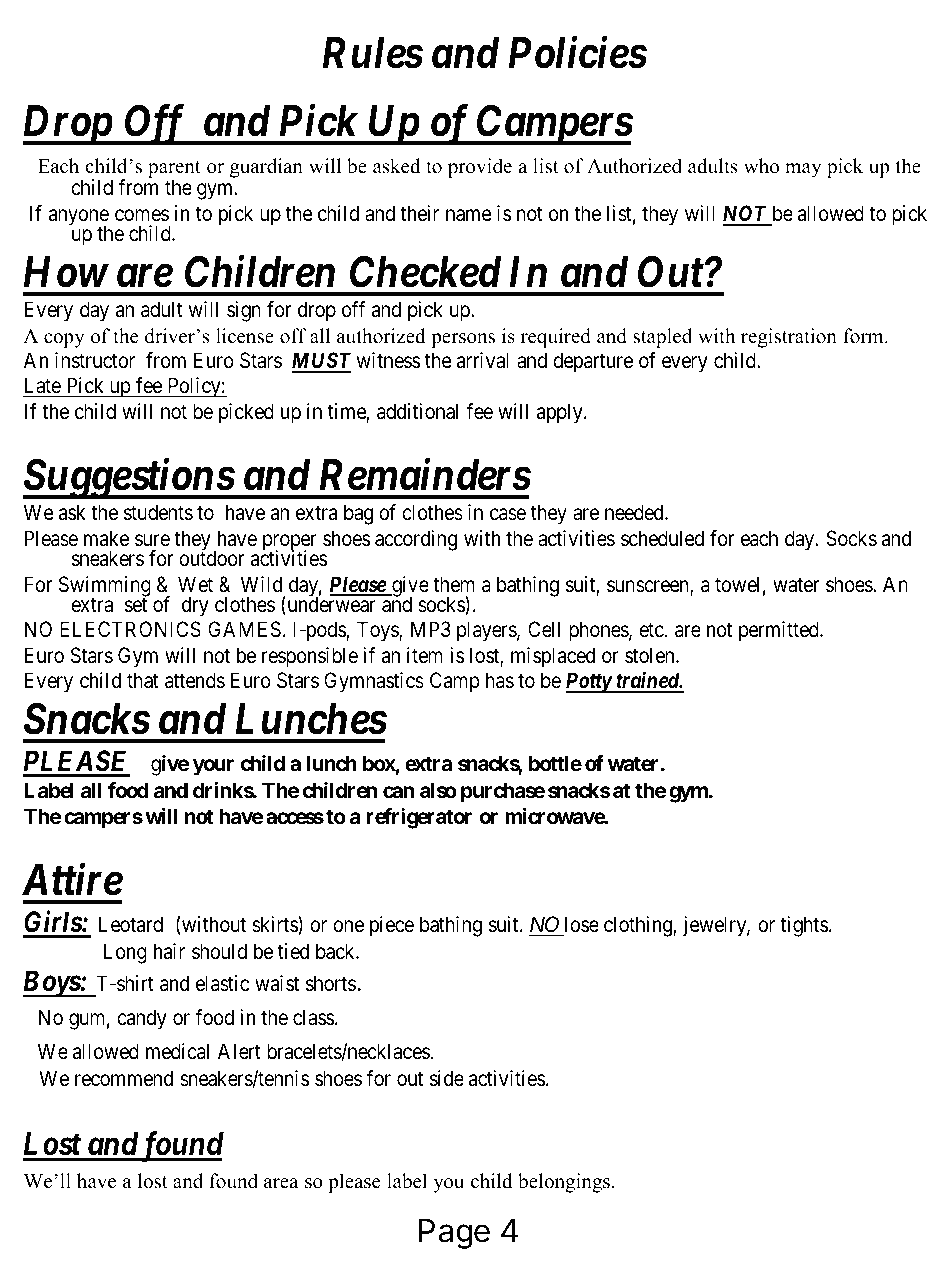  What do you see at coordinates (761, 166) in the screenshot?
I see `who` at bounding box center [761, 166].
